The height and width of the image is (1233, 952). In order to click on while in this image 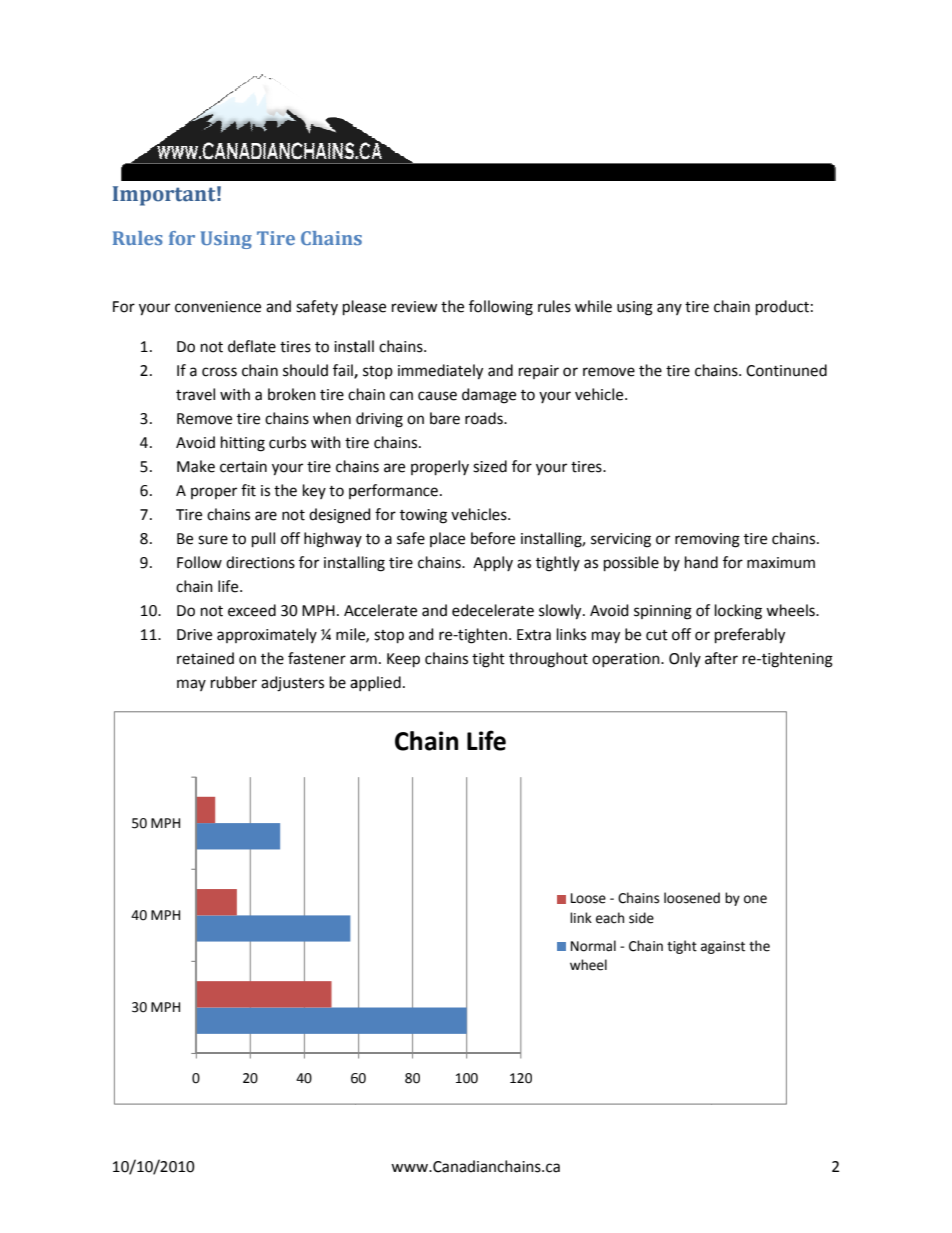, I will do `click(593, 306)`.
